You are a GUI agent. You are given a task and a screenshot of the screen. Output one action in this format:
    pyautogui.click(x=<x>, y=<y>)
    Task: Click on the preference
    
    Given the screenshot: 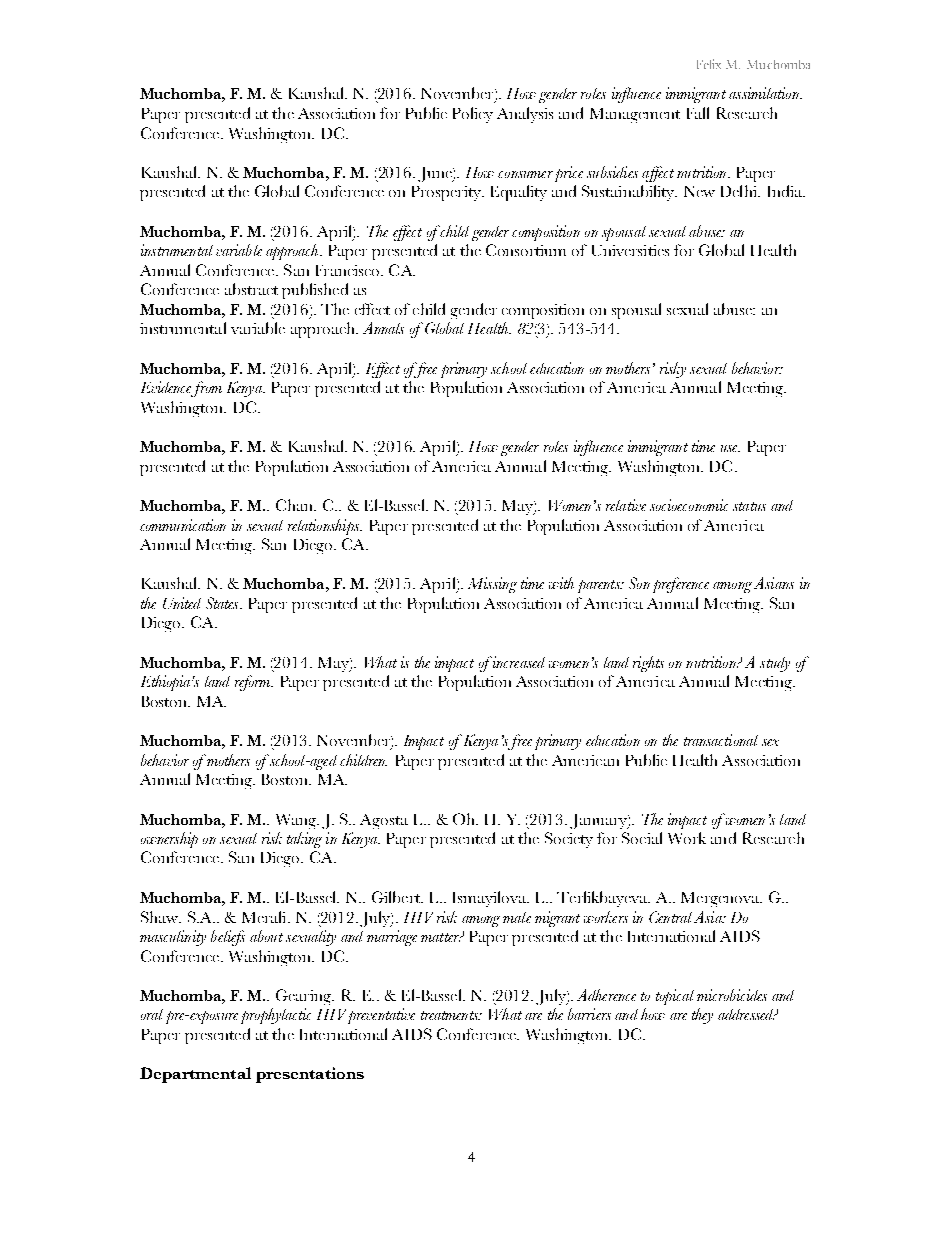 What is the action you would take?
    pyautogui.click(x=681, y=585)
